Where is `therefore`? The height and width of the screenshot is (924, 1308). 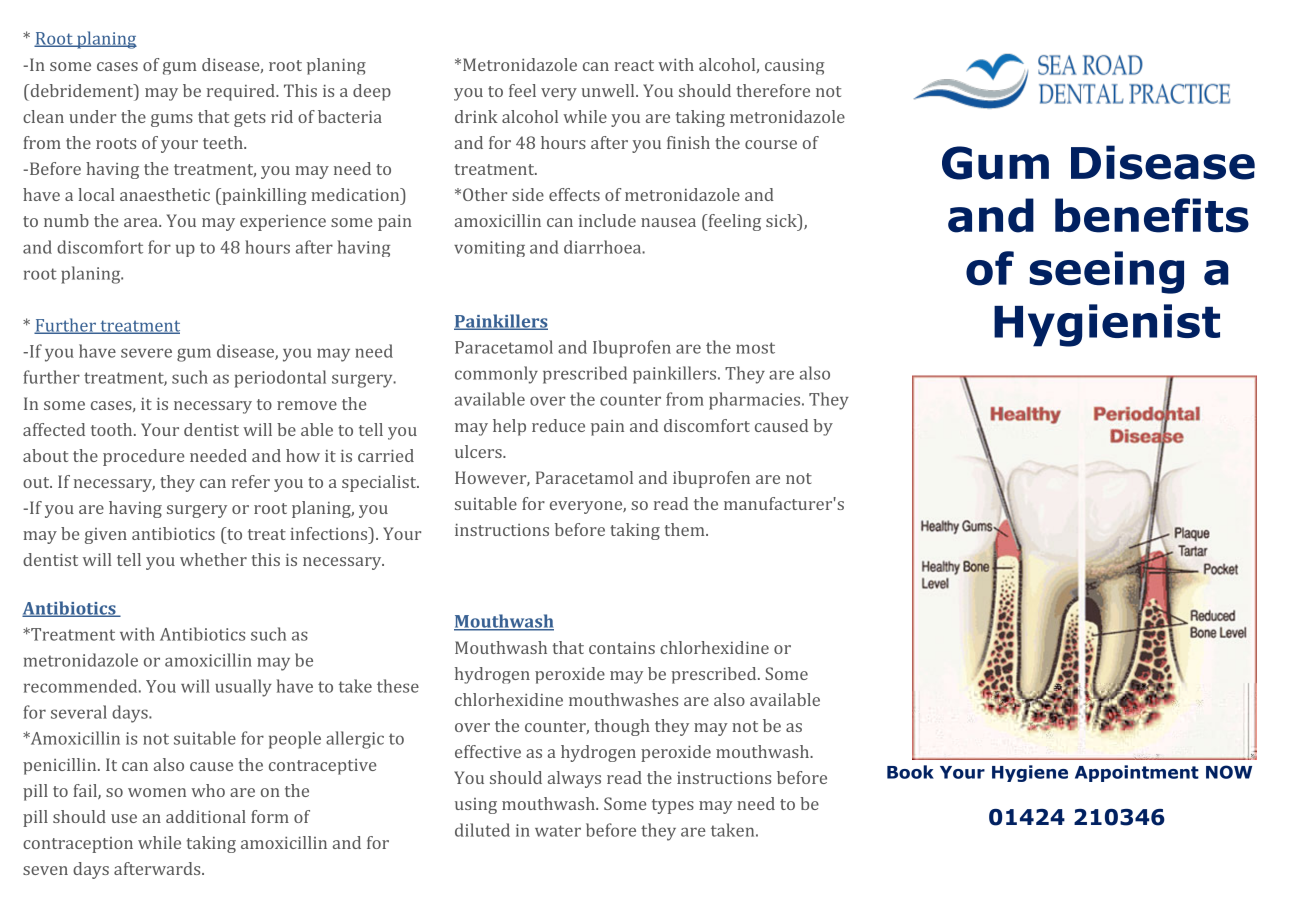
therefore is located at coordinates (773, 90).
